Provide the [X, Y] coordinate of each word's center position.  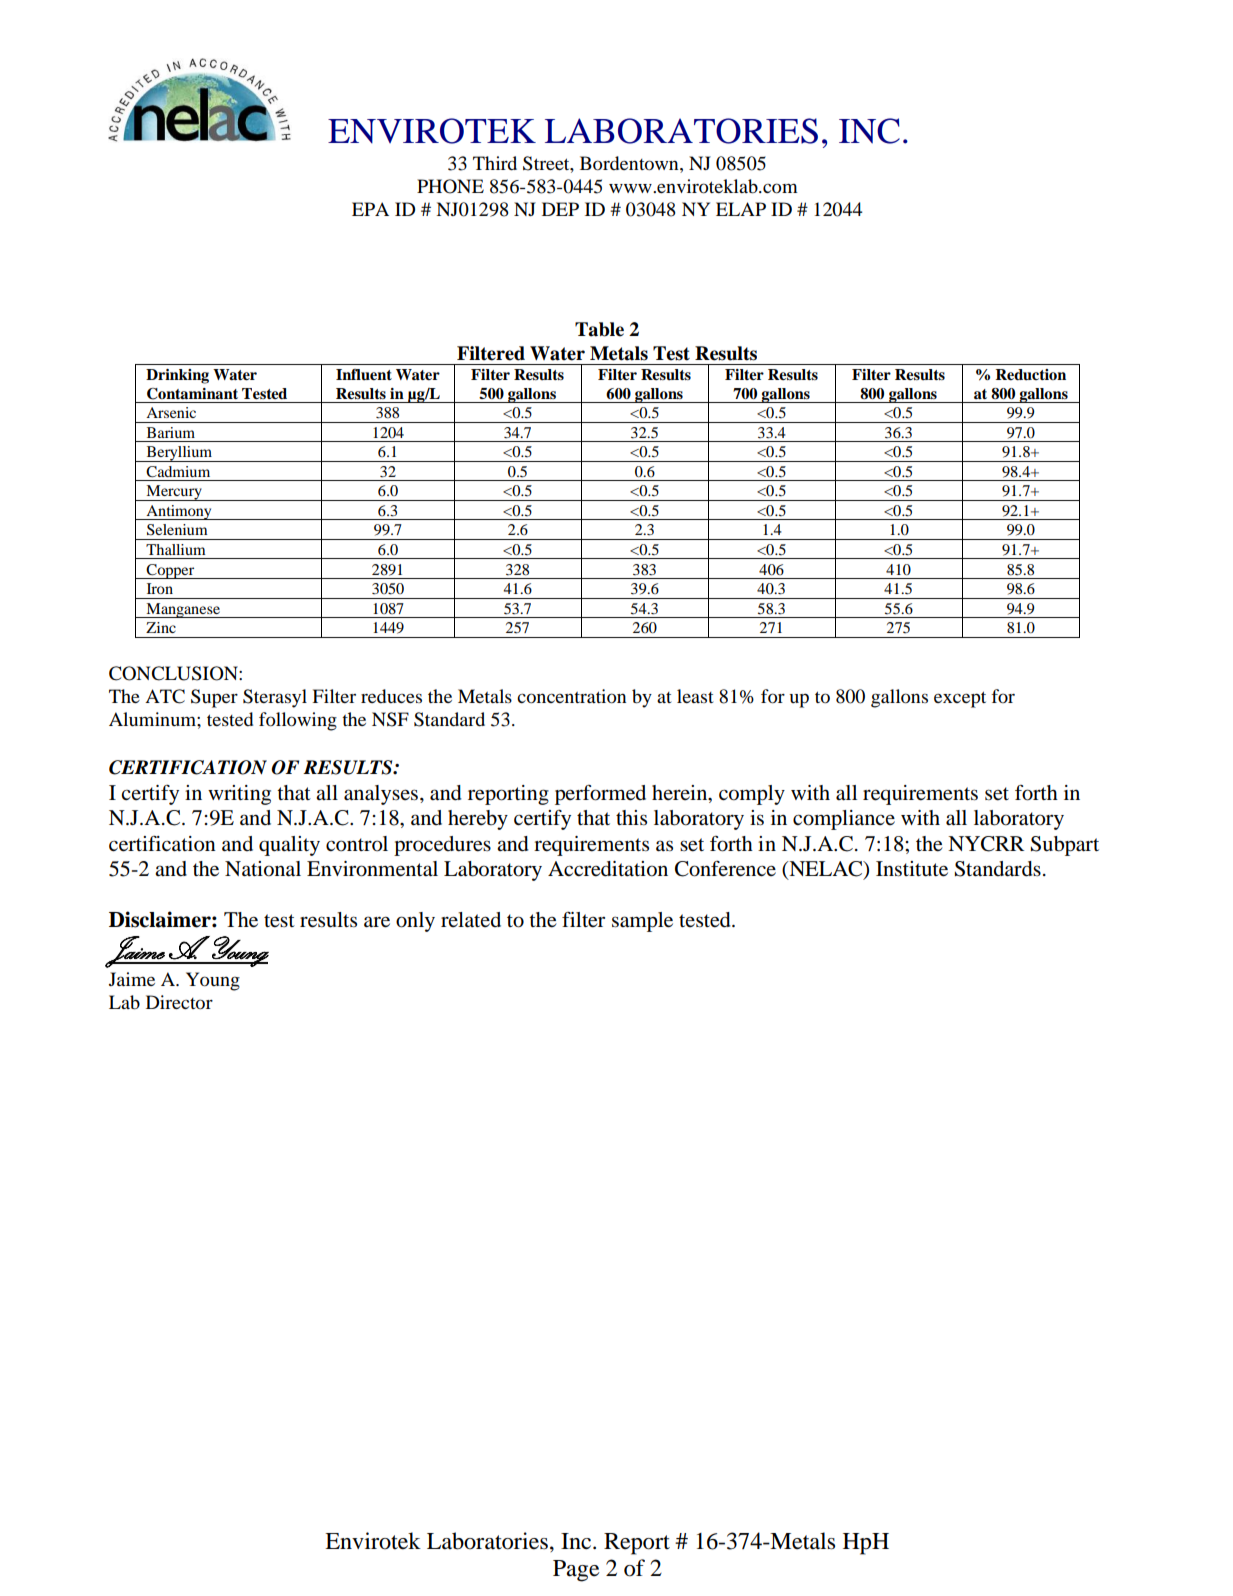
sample [642, 922]
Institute [912, 869]
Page [576, 1571]
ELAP [741, 209]
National [263, 869]
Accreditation [608, 869]
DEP [560, 209]
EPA [370, 209]
